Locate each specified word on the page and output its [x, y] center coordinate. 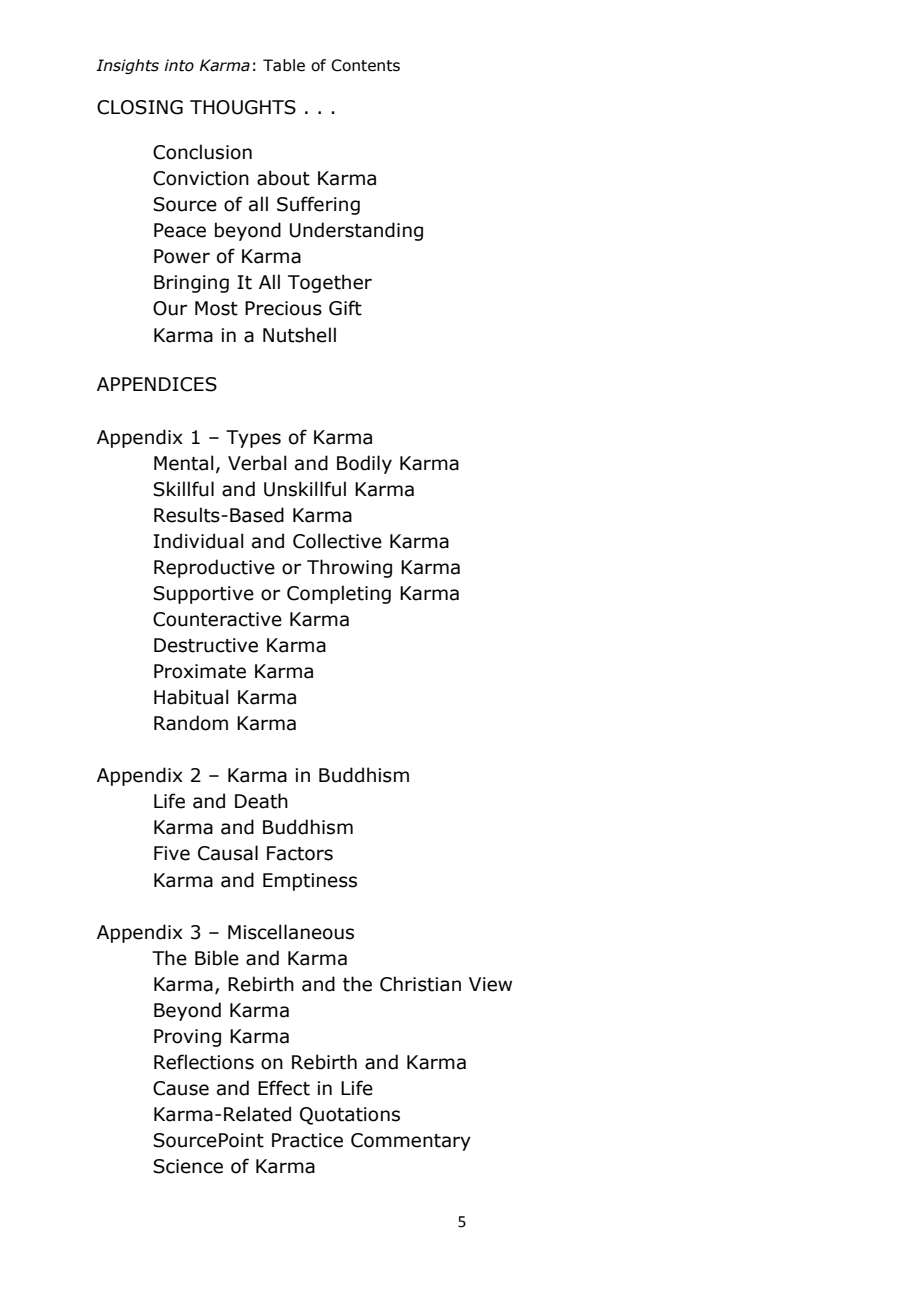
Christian [420, 984]
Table [284, 65]
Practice [307, 1140]
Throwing [349, 568]
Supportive [203, 595]
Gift [345, 308]
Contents [365, 65]
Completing [339, 594]
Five [172, 853]
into [179, 65]
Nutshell [299, 335]
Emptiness [310, 882]
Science [188, 1166]
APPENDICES [157, 384]
